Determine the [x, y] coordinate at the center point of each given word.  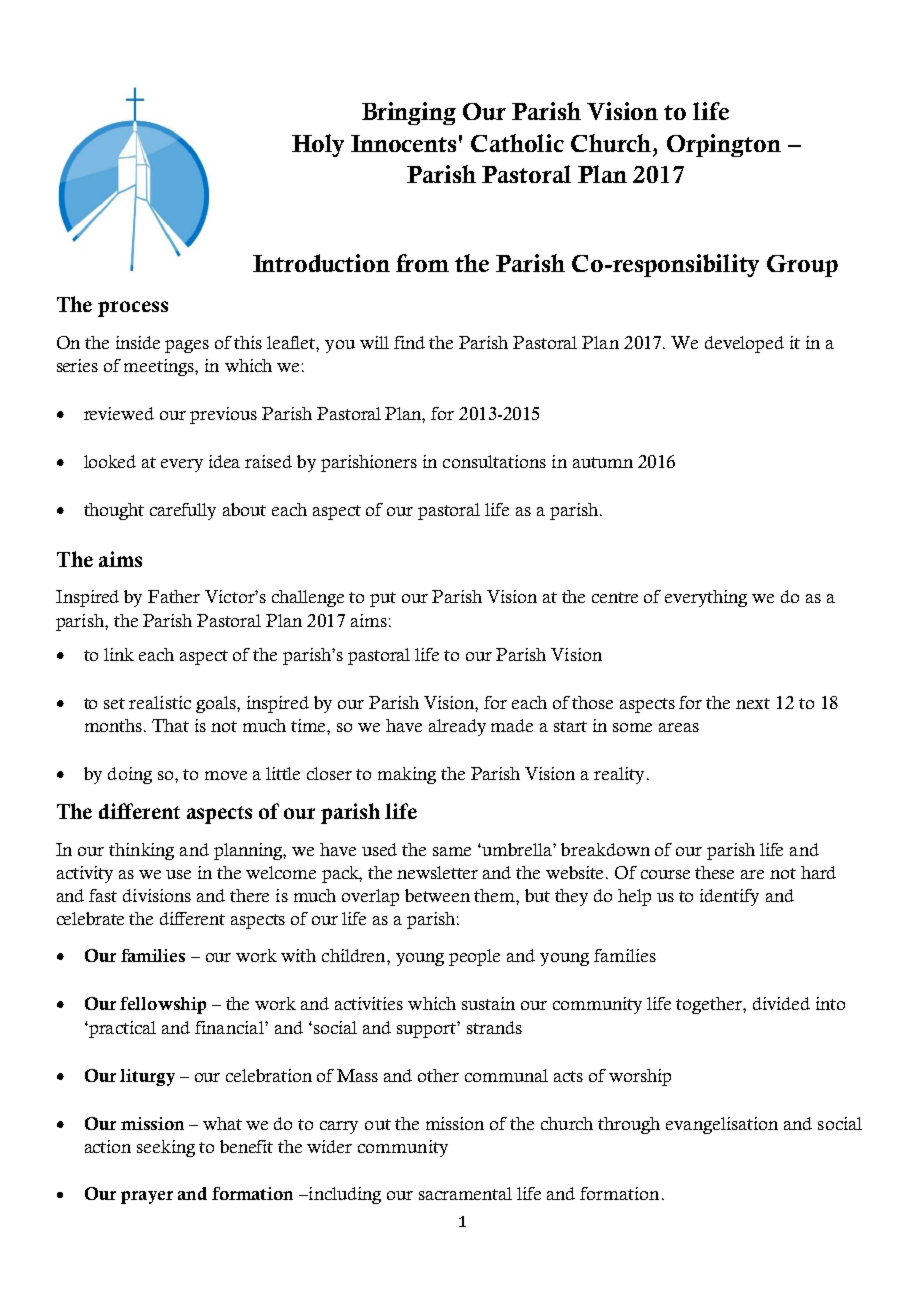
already [457, 727]
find [409, 342]
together [710, 1005]
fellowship [163, 1005]
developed [744, 344]
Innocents [403, 143]
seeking [166, 1148]
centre [615, 597]
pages [187, 346]
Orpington [724, 145]
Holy [318, 145]
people [474, 957]
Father [174, 596]
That [170, 725]
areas [679, 727]
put [383, 599]
